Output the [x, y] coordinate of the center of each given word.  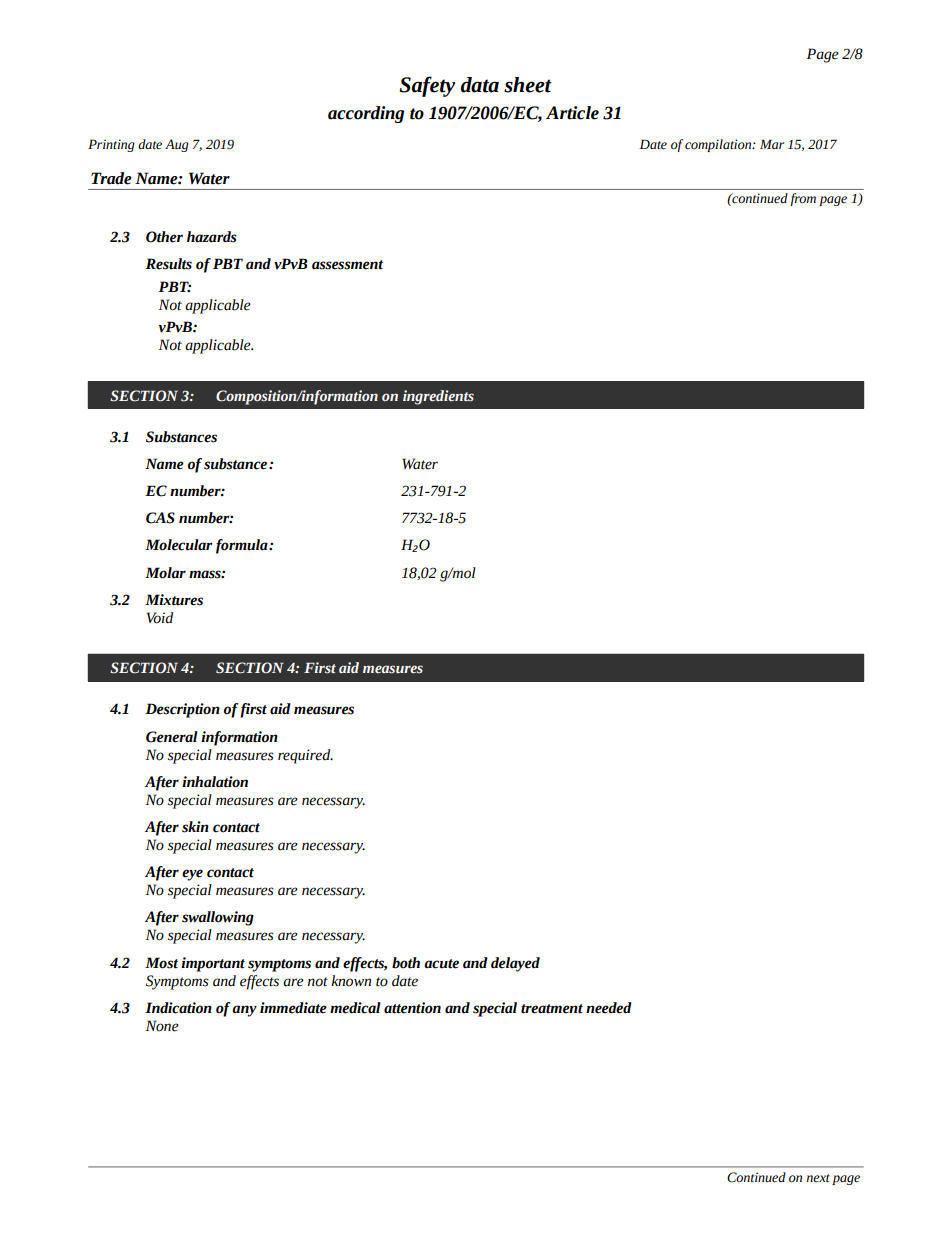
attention [412, 1008]
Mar [772, 144]
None [162, 1026]
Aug [177, 145]
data [480, 85]
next [818, 1178]
